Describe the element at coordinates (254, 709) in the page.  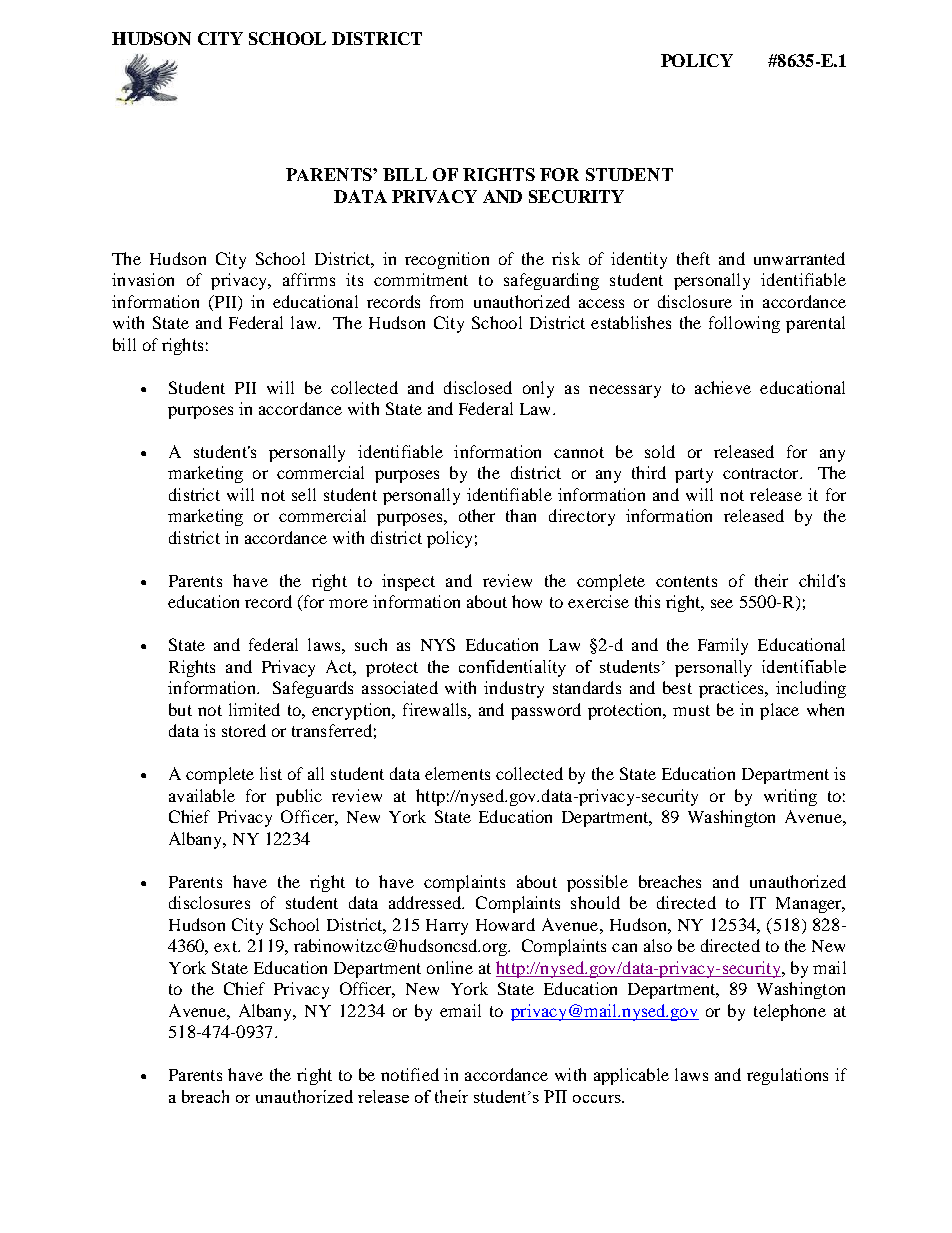
I see `limited` at that location.
